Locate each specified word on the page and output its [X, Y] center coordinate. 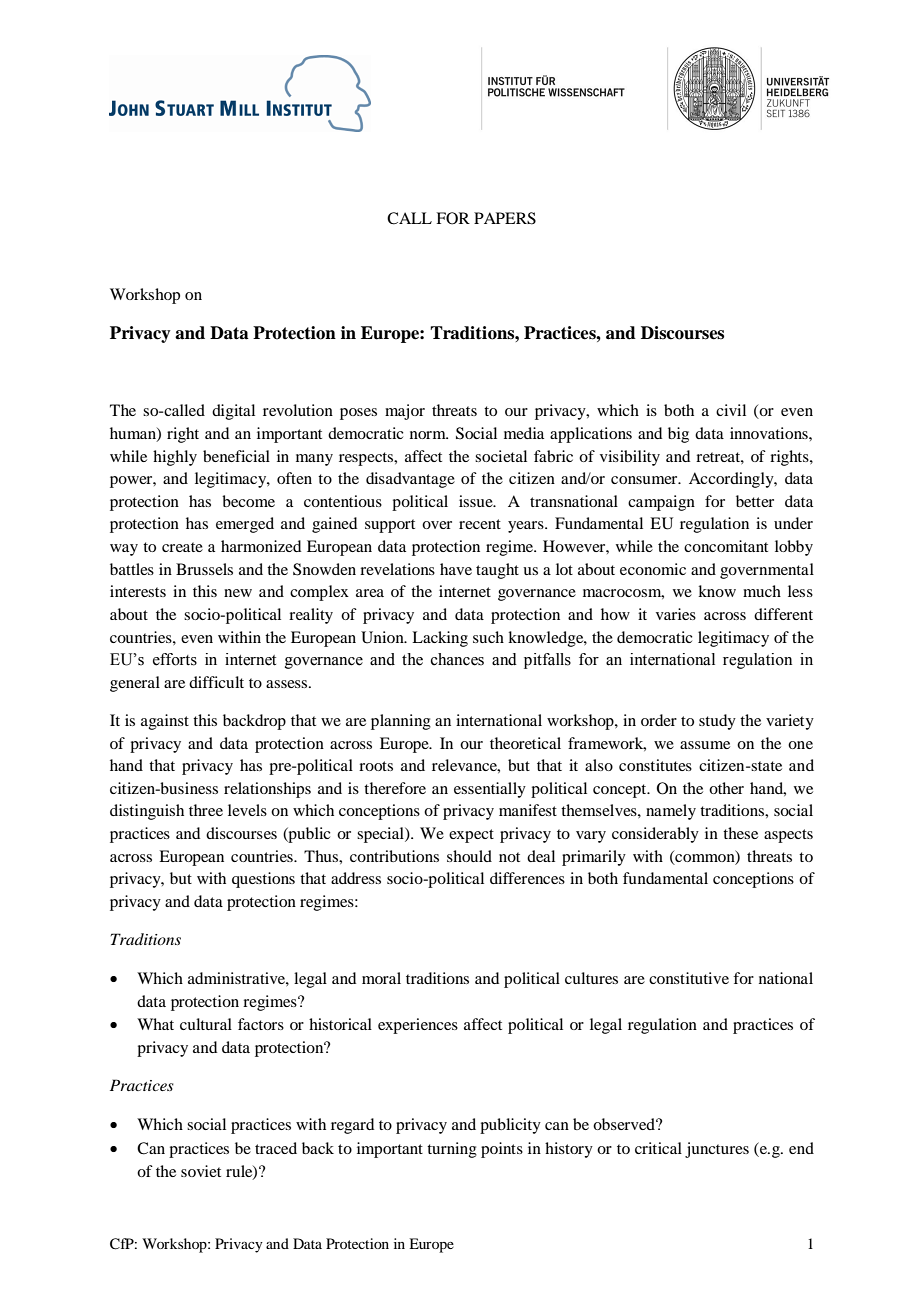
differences [527, 878]
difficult [216, 682]
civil [731, 410]
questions [263, 880]
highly [175, 458]
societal [501, 456]
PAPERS [505, 218]
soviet [201, 1171]
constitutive [689, 978]
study [717, 722]
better [755, 501]
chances [457, 659]
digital [233, 412]
